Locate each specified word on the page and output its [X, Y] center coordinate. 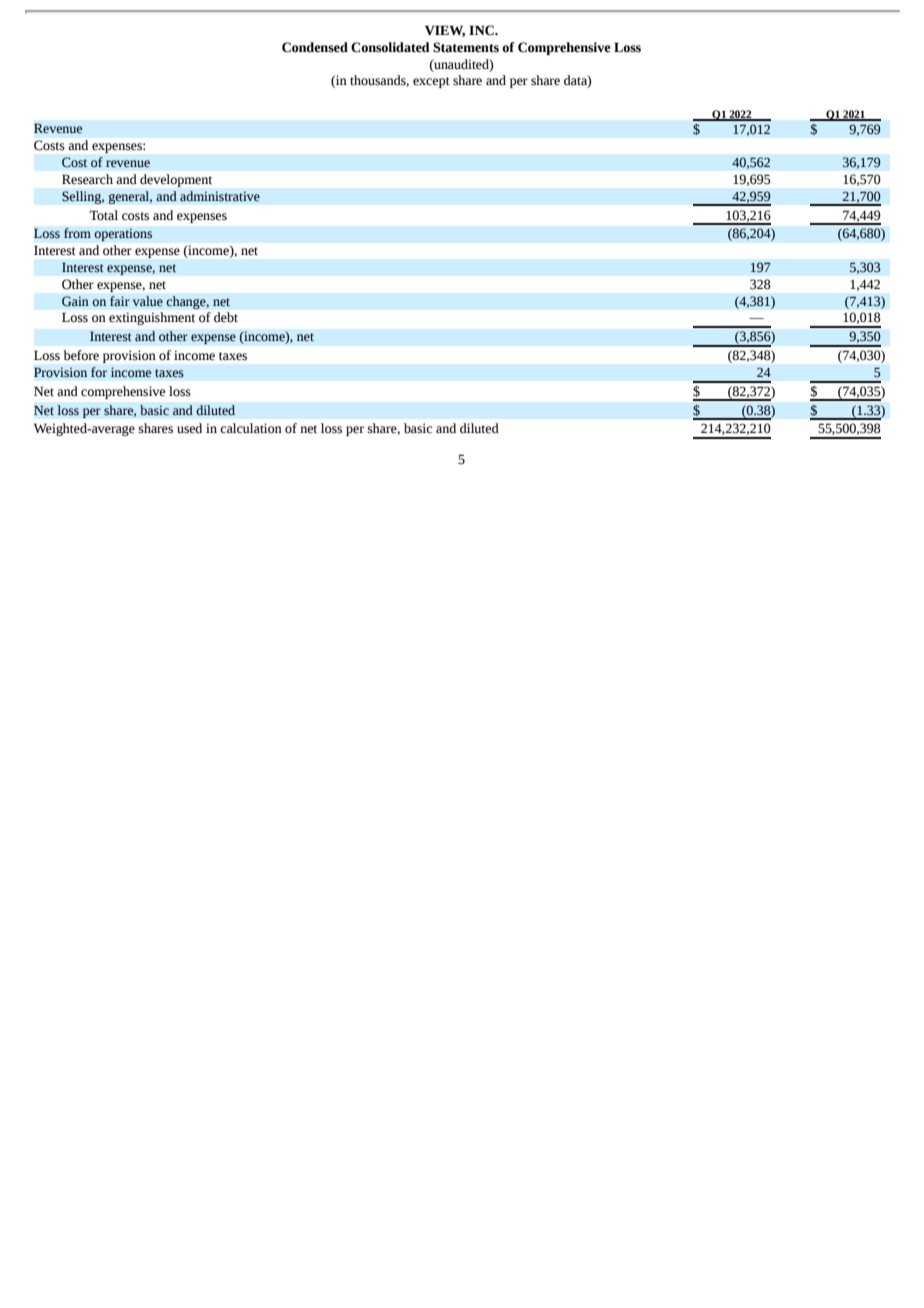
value [148, 301]
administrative [220, 196]
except [431, 82]
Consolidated [390, 47]
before [81, 355]
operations [123, 234]
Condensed [315, 47]
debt [226, 317]
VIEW [445, 31]
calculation [251, 428]
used [189, 428]
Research [87, 179]
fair [120, 301]
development [176, 180]
